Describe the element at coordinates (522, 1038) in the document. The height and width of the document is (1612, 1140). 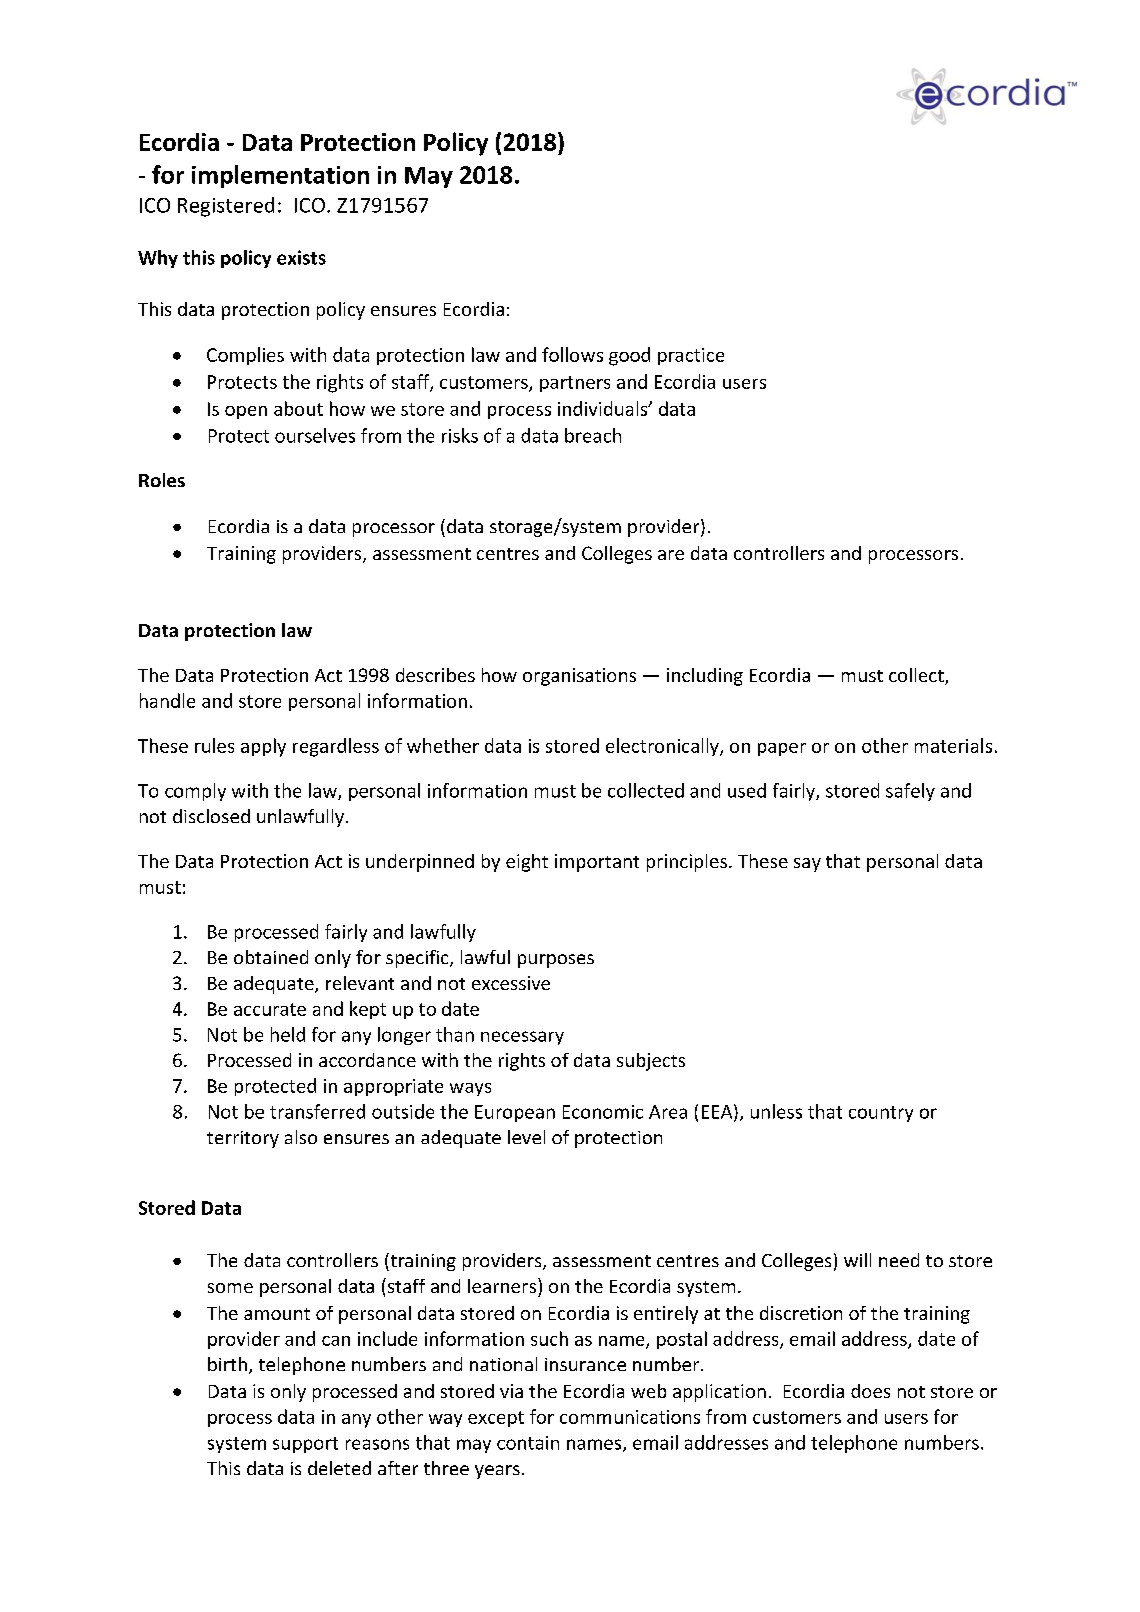
I see `necessary` at that location.
